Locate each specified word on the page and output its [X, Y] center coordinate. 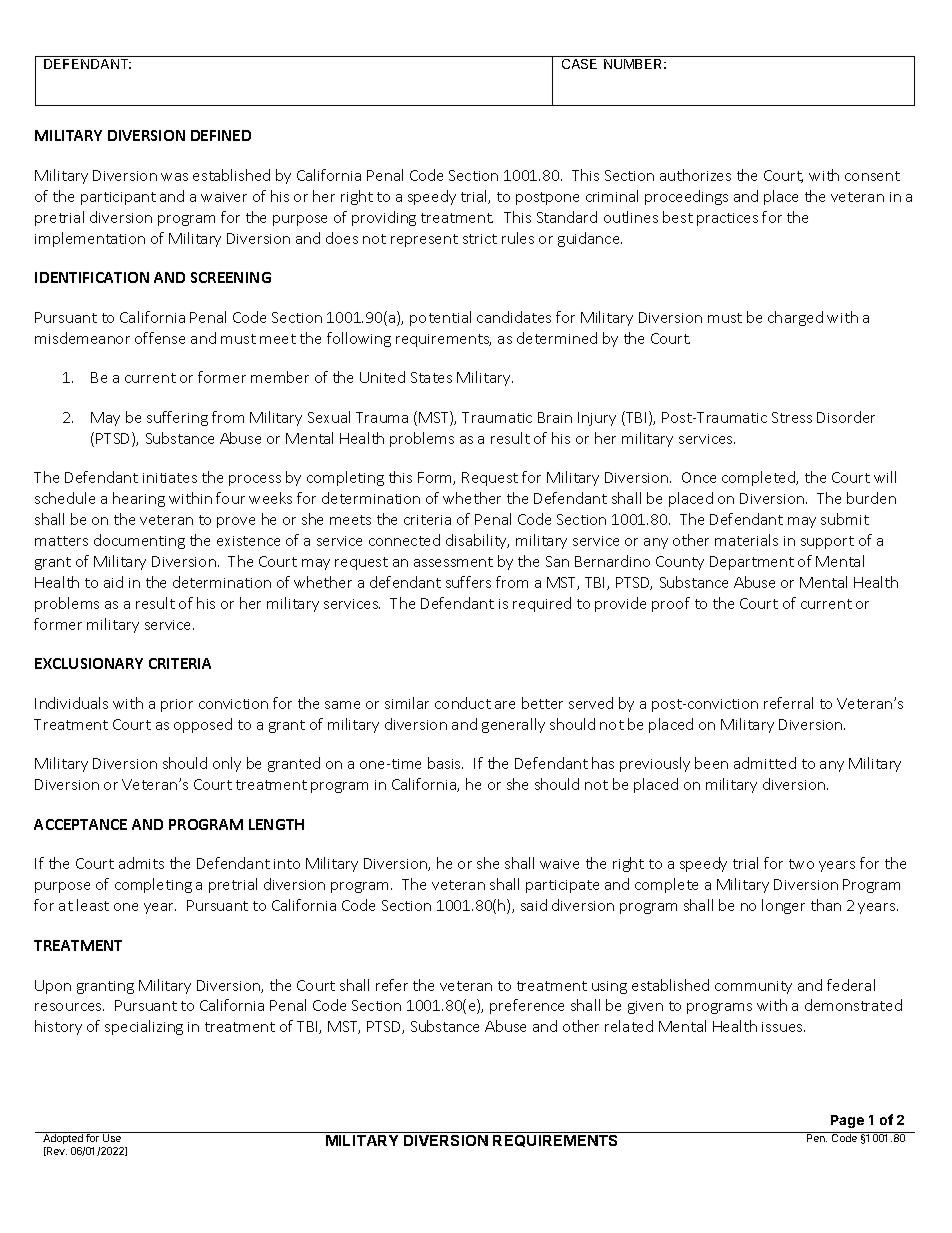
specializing [144, 1027]
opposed [203, 725]
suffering [177, 418]
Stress [792, 417]
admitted [765, 763]
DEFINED [221, 135]
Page [847, 1121]
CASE [579, 64]
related [629, 1026]
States [431, 377]
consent [872, 176]
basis [445, 763]
